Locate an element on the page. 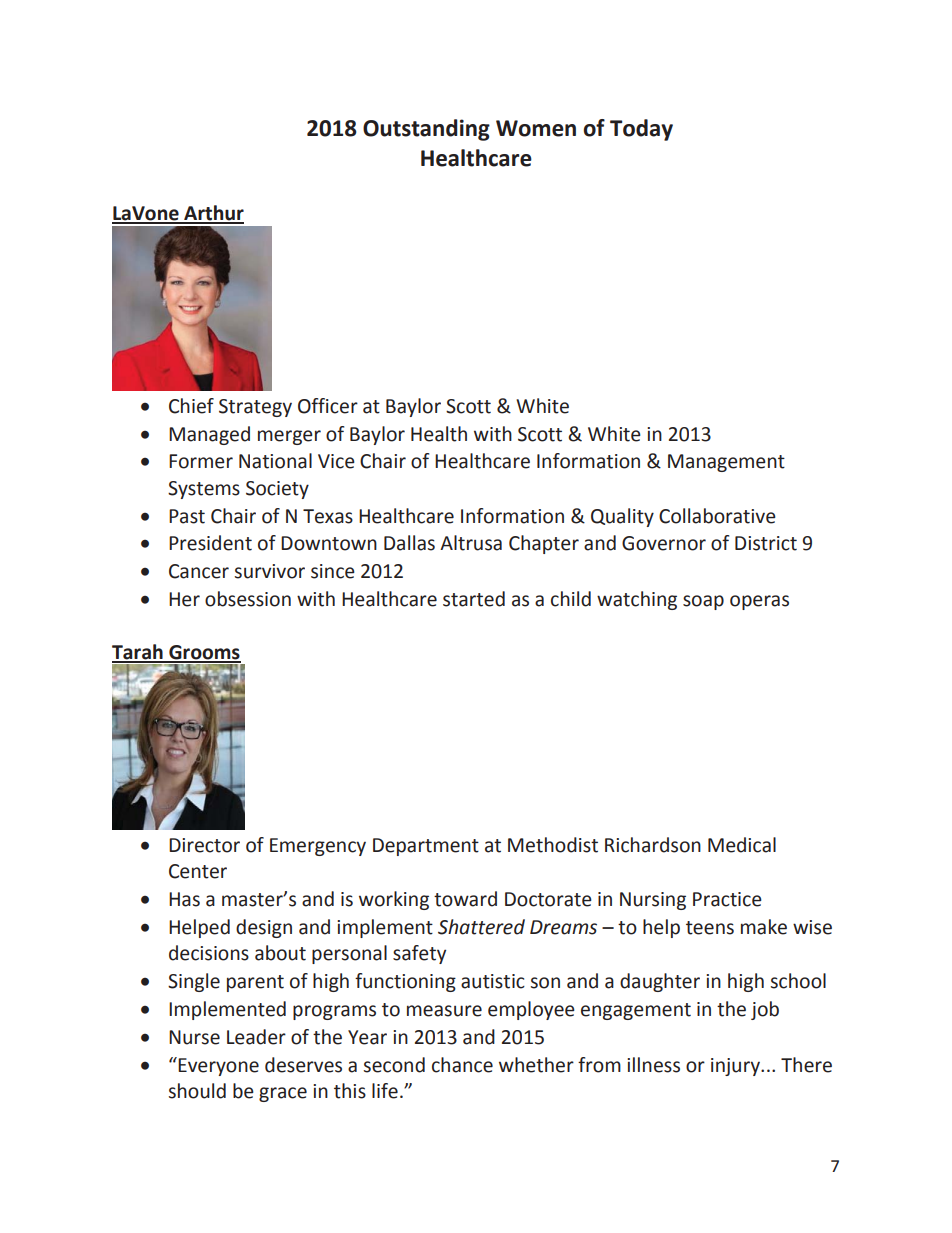 This image has width=952, height=1233. toward is located at coordinates (465, 899).
